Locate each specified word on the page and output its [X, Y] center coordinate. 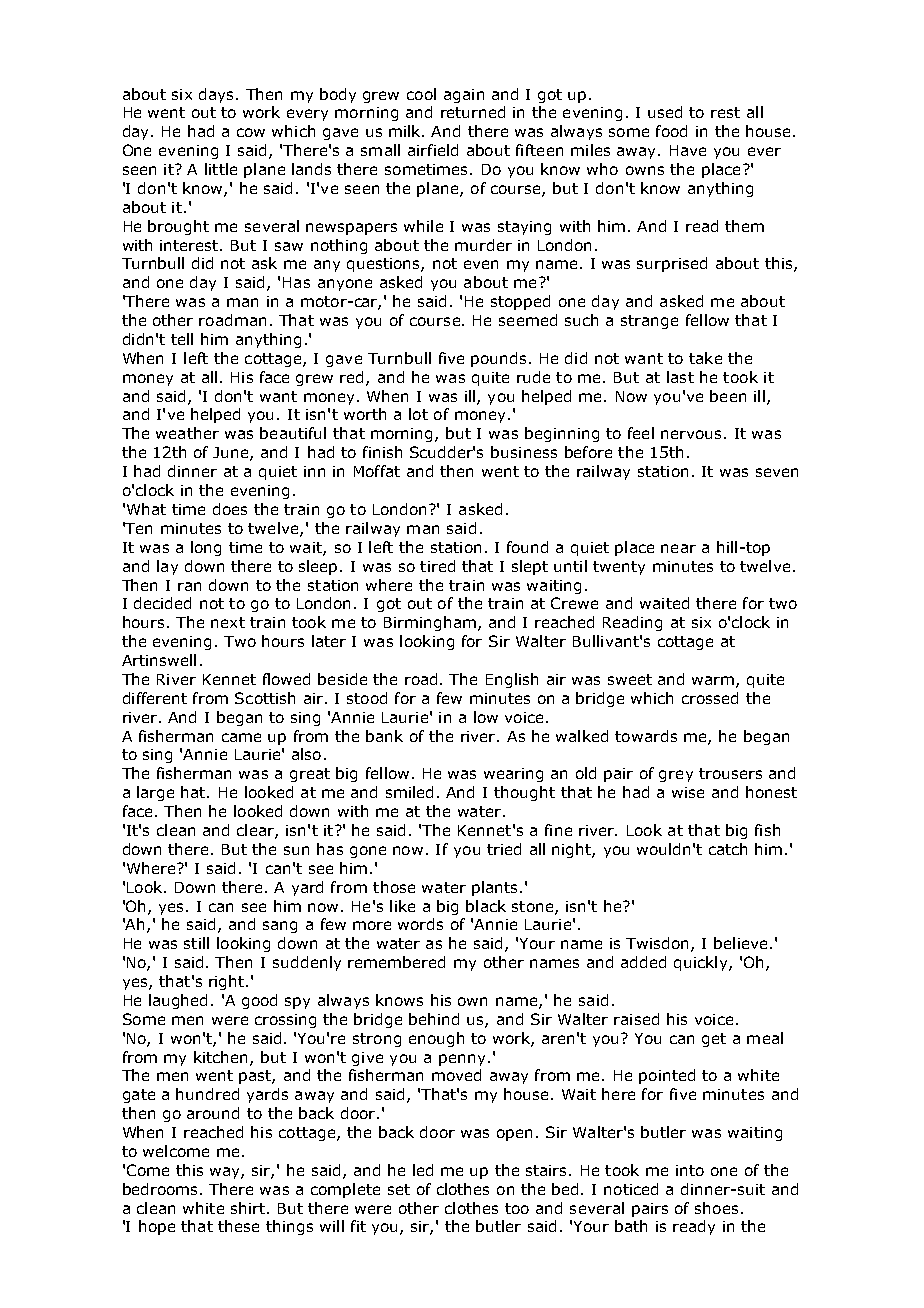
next [228, 622]
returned [473, 112]
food [671, 131]
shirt [248, 1208]
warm [713, 680]
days [216, 95]
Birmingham [430, 623]
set [399, 1189]
